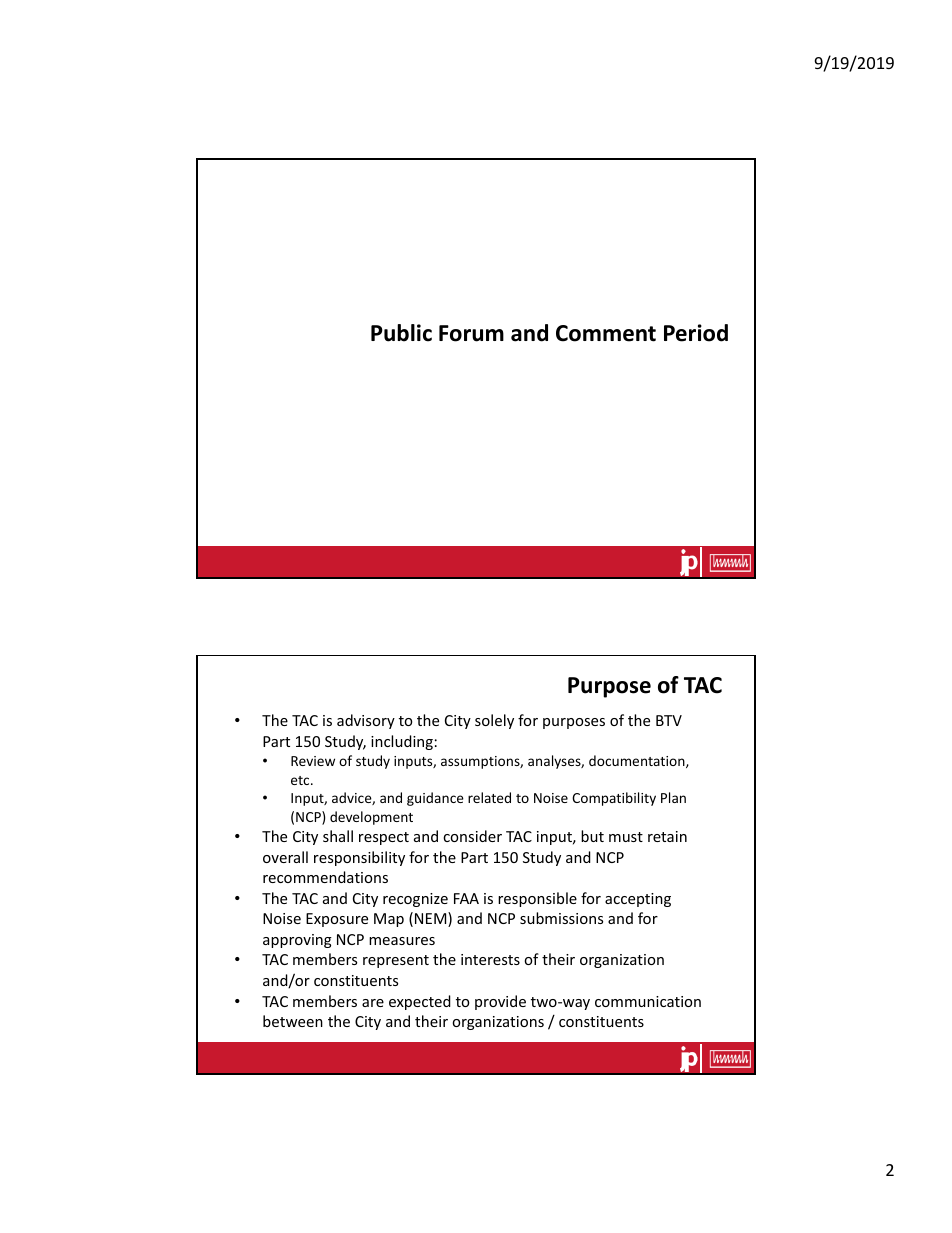 Image resolution: width=952 pixels, height=1233 pixels. What do you see at coordinates (401, 333) in the image?
I see `Public` at bounding box center [401, 333].
